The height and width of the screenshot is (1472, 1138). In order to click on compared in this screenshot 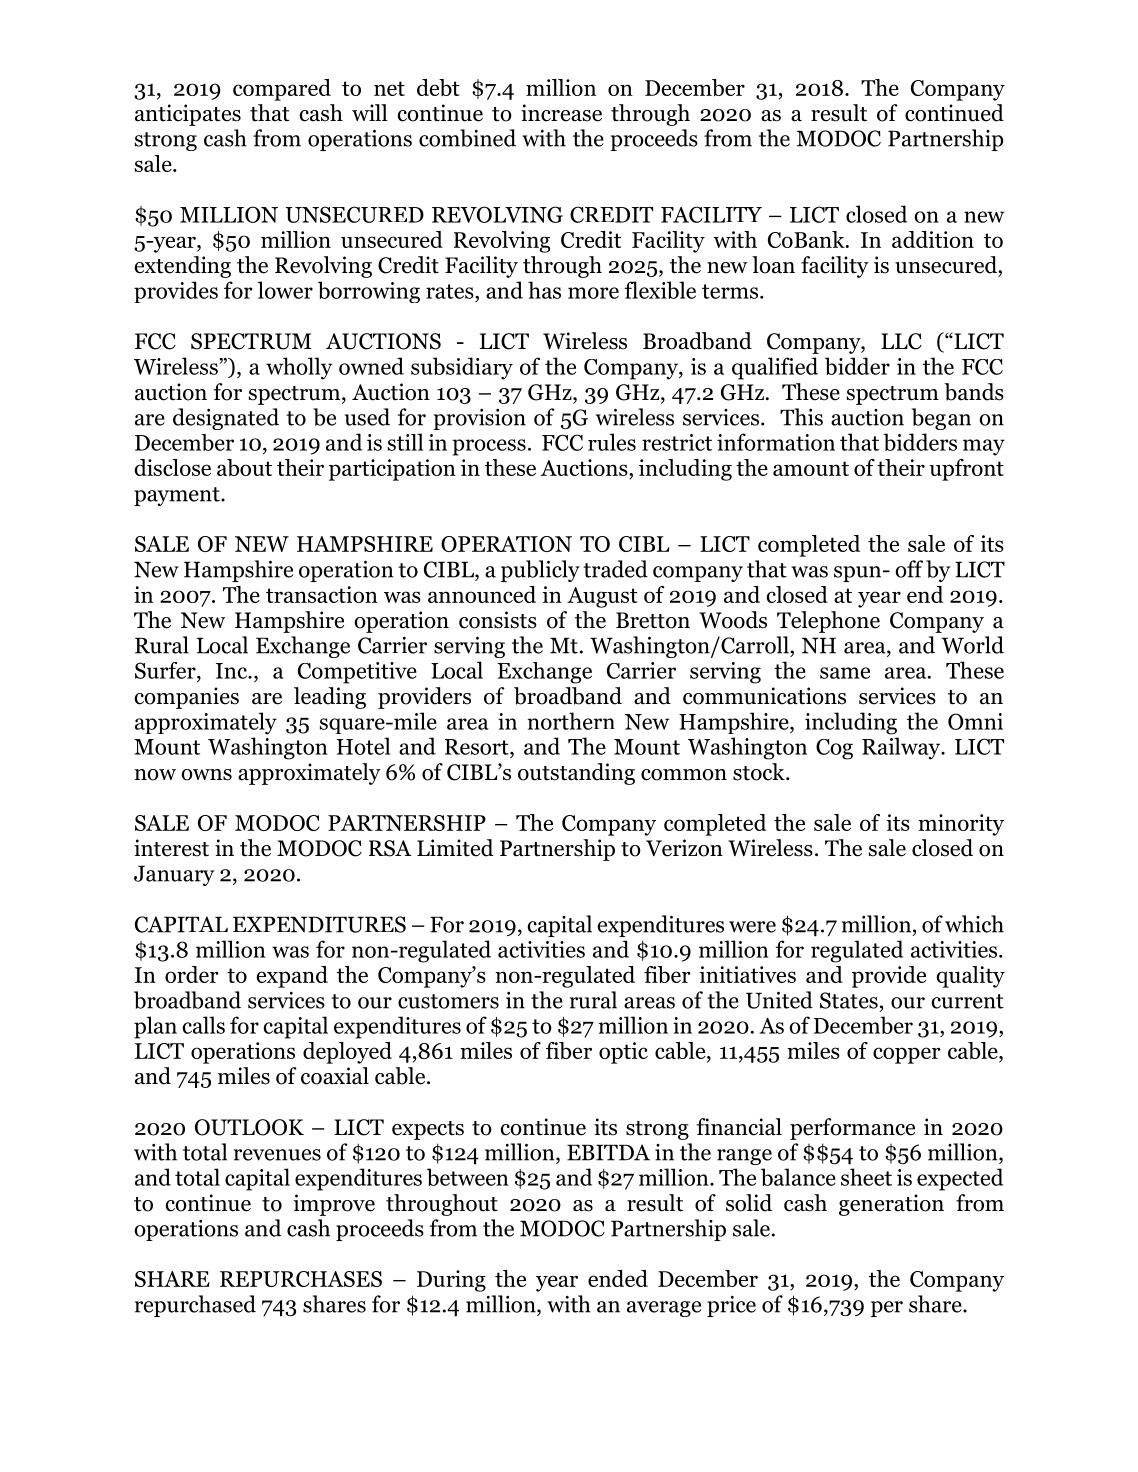, I will do `click(282, 90)`.
